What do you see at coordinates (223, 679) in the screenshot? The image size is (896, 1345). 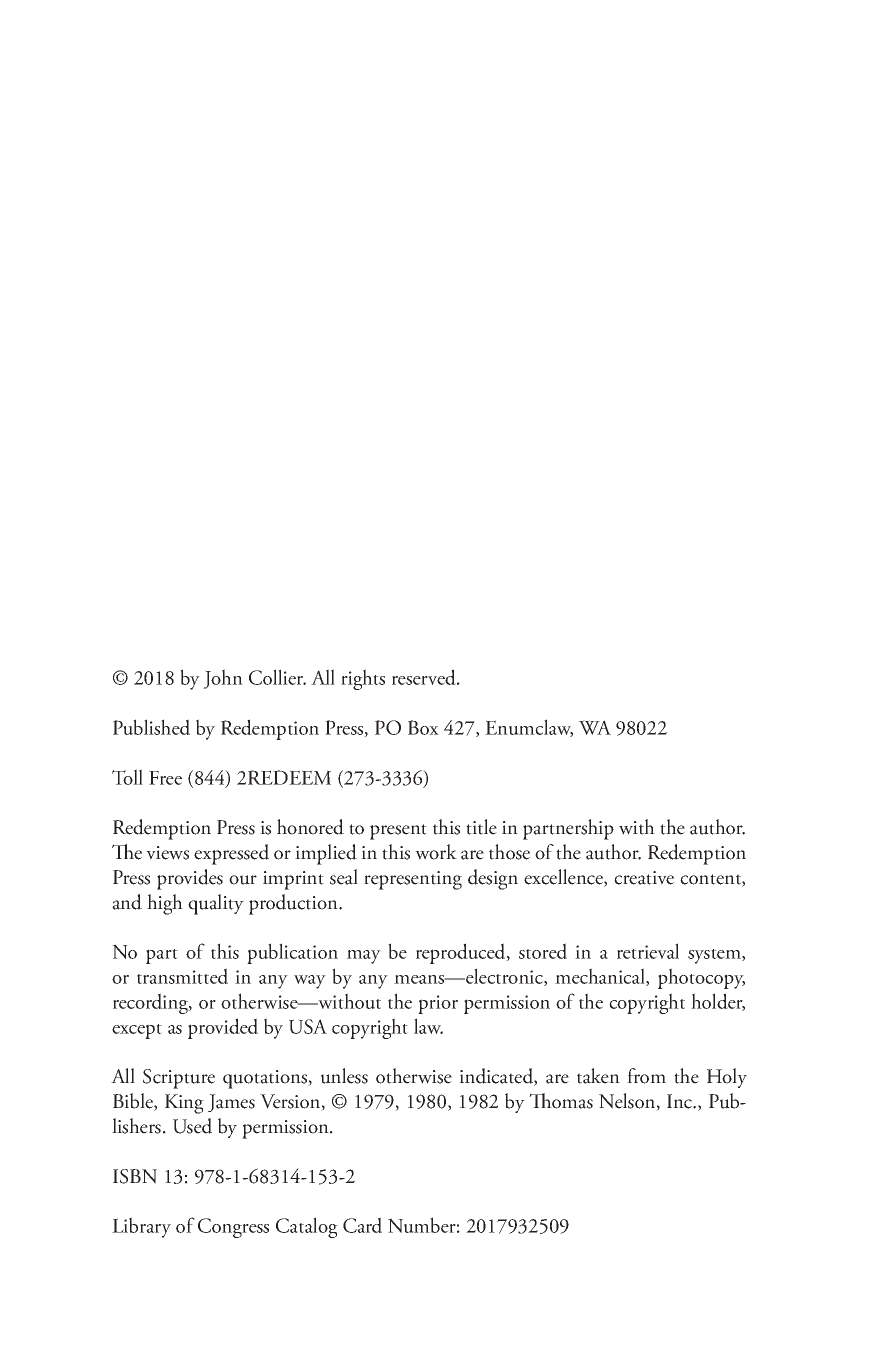 I see `John` at bounding box center [223, 679].
